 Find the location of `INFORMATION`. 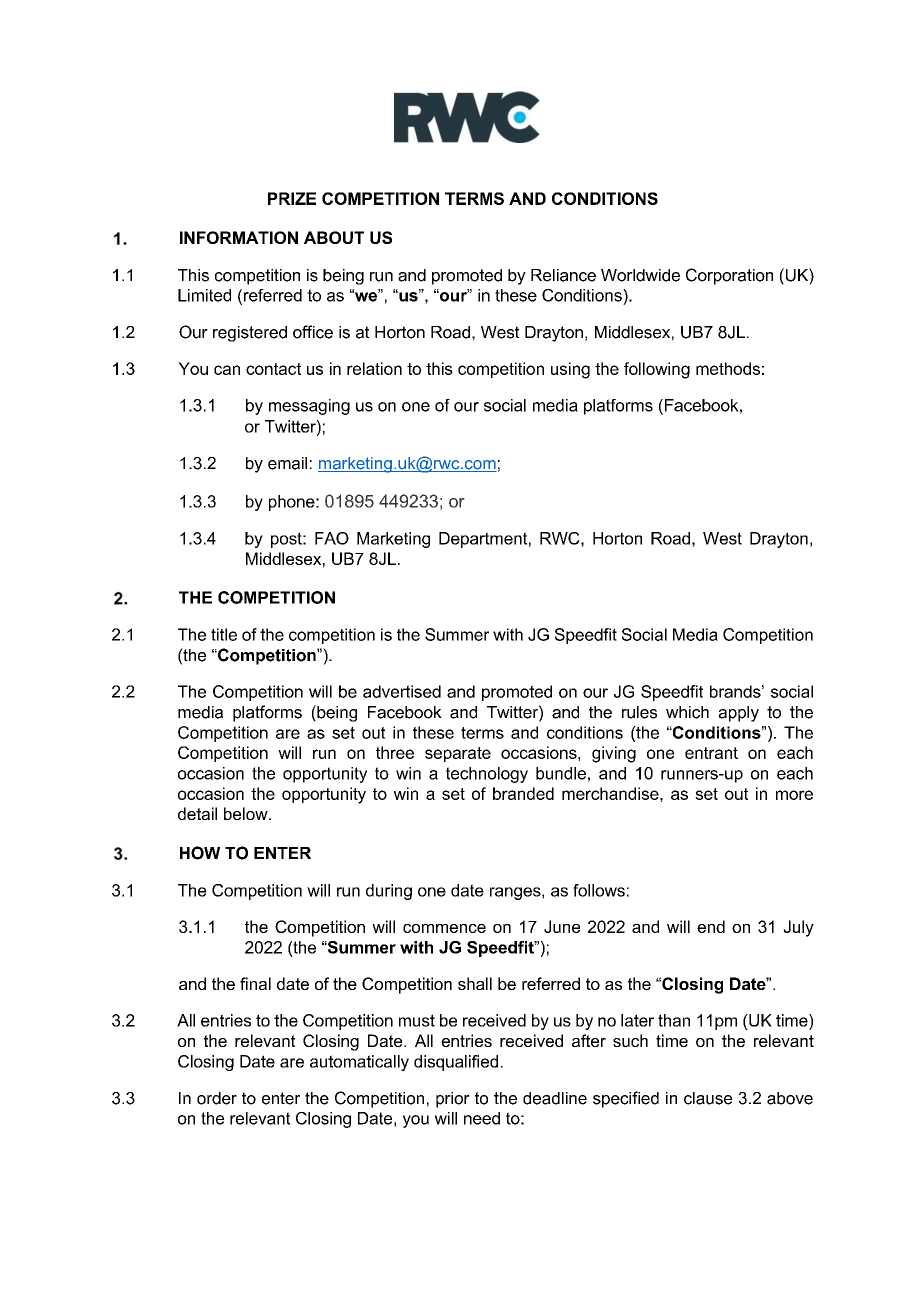

INFORMATION is located at coordinates (239, 237).
